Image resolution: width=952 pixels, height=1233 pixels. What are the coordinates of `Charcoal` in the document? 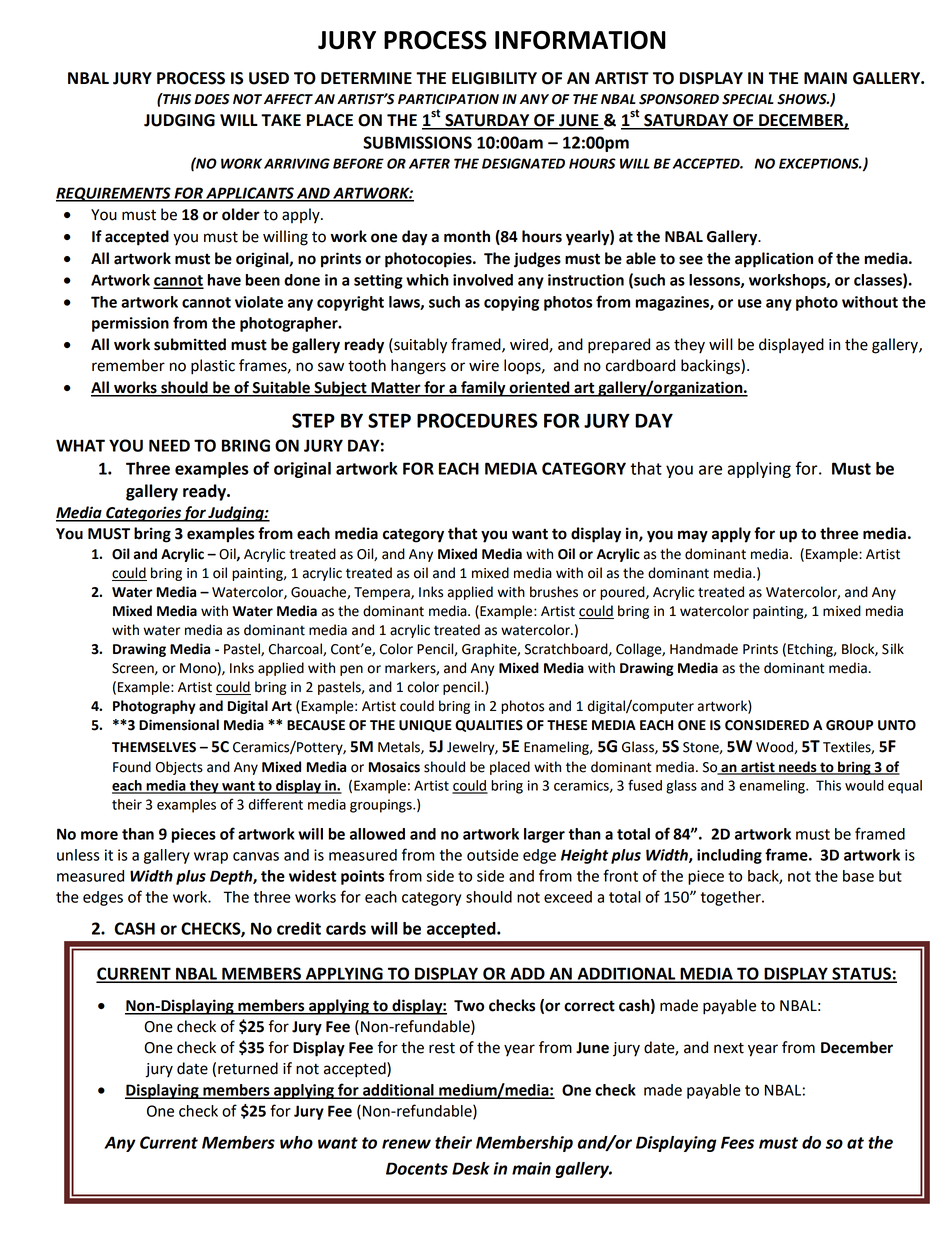 It's located at (296, 649).
